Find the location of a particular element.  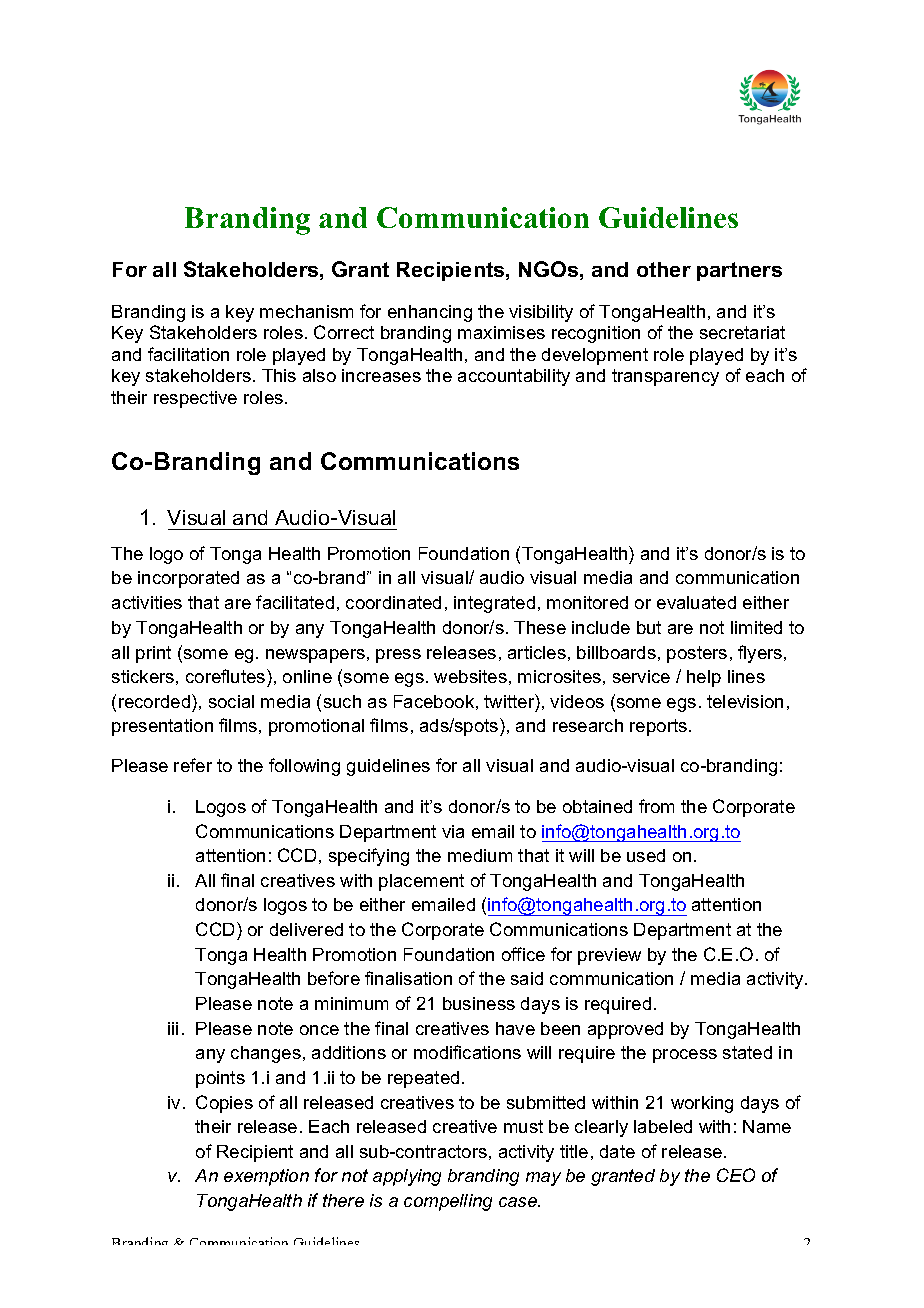

delivered is located at coordinates (306, 929).
